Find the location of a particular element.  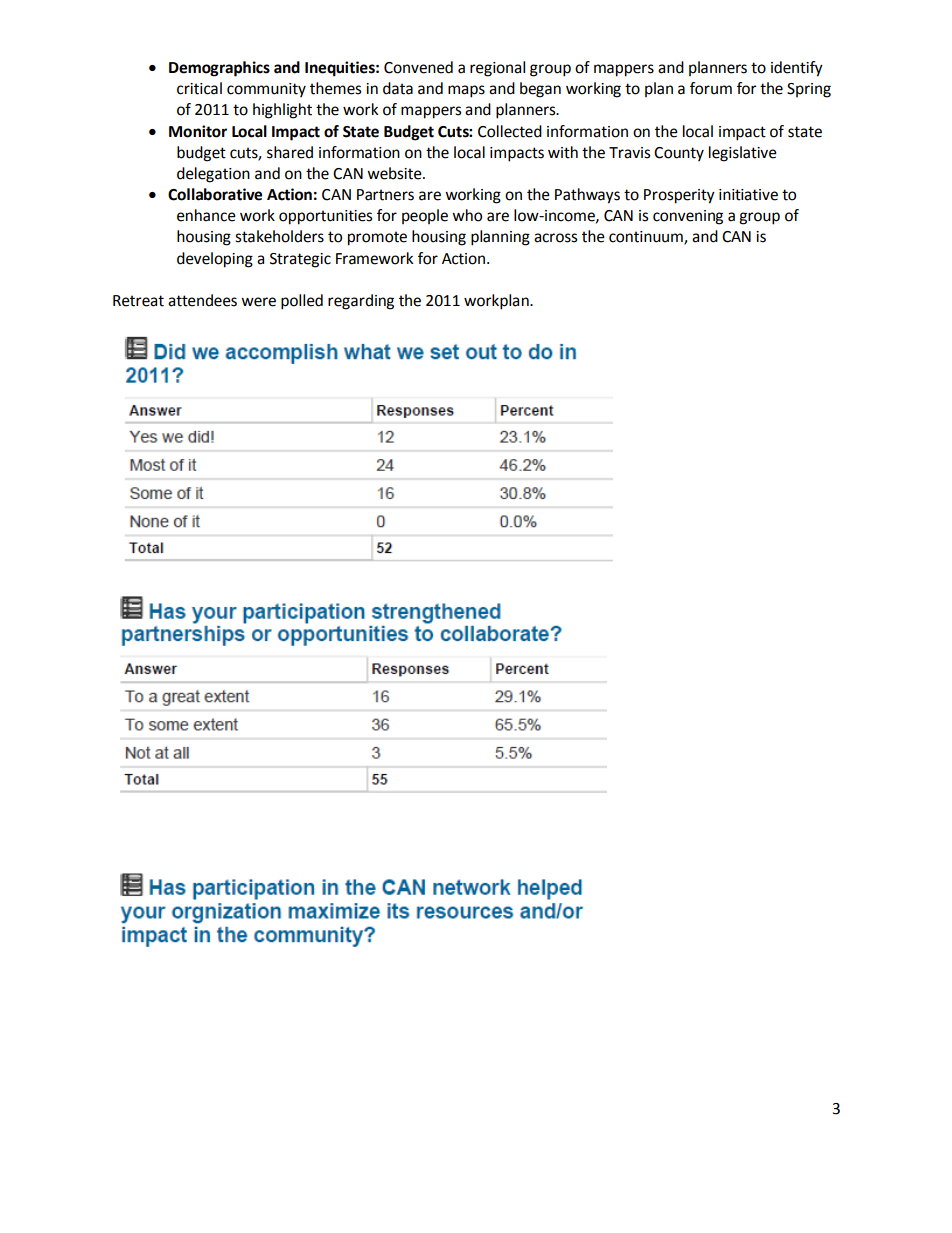

identify is located at coordinates (797, 69).
